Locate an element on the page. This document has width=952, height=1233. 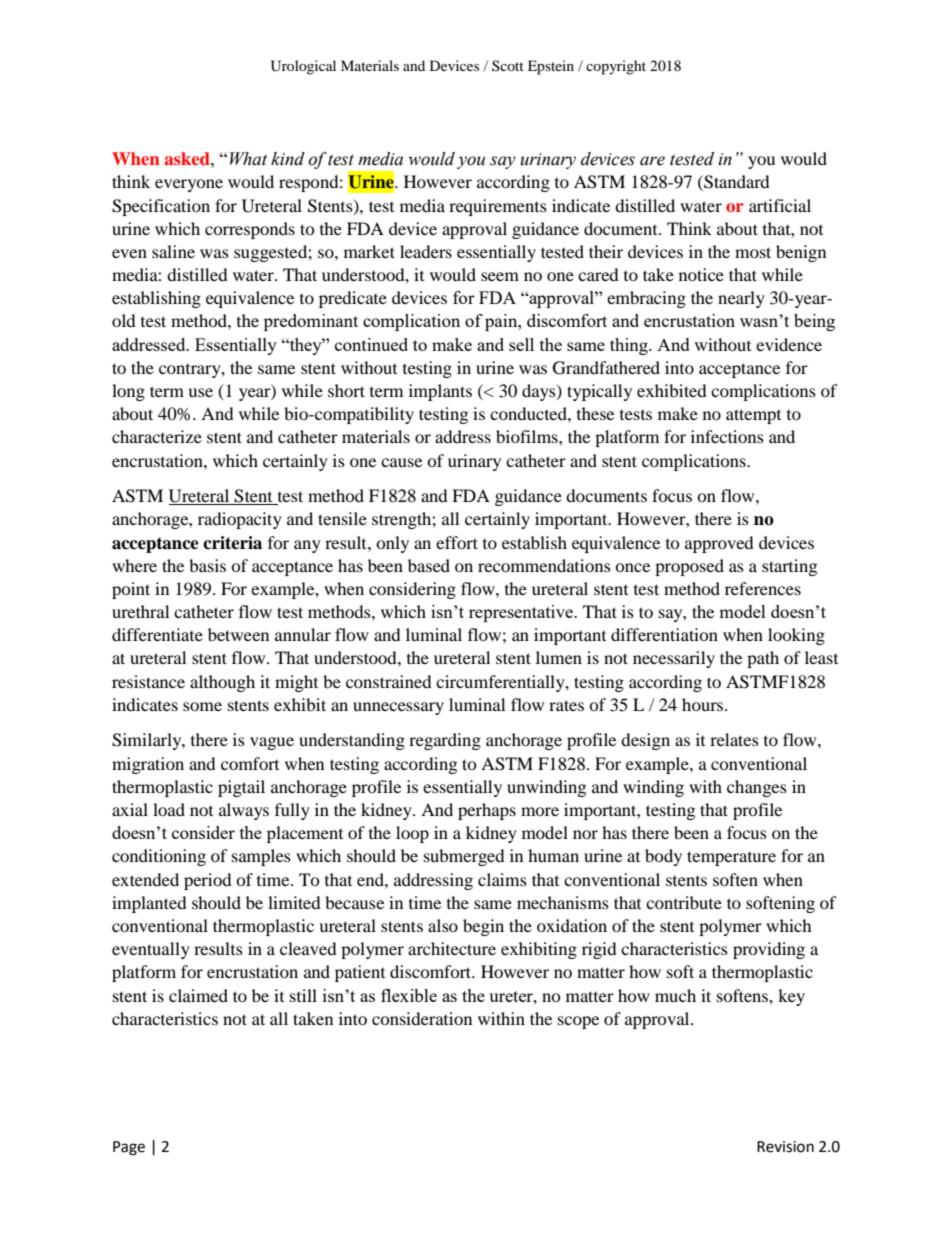
What is located at coordinates (248, 159).
